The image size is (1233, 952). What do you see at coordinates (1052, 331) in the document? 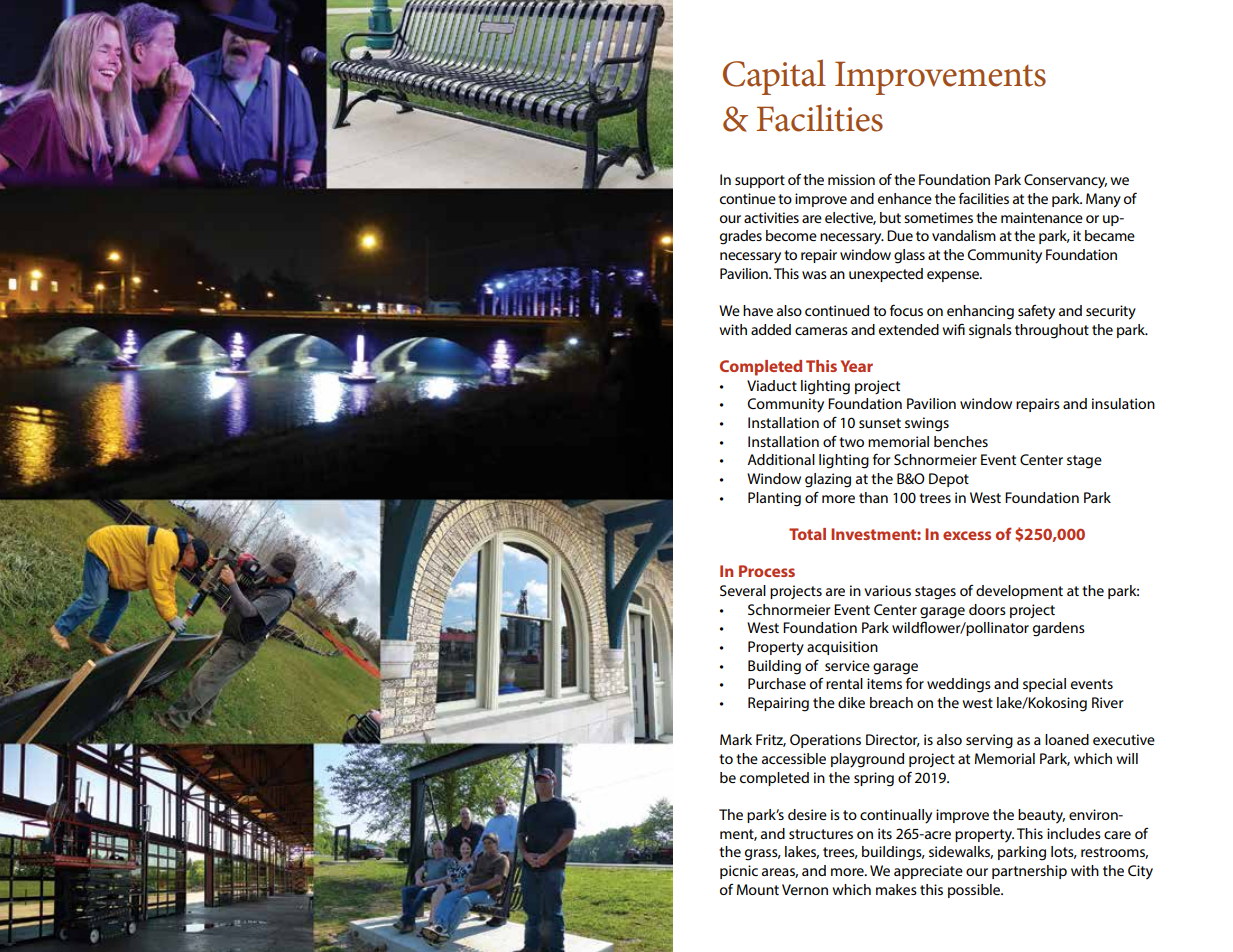
I see `throughout` at bounding box center [1052, 331].
